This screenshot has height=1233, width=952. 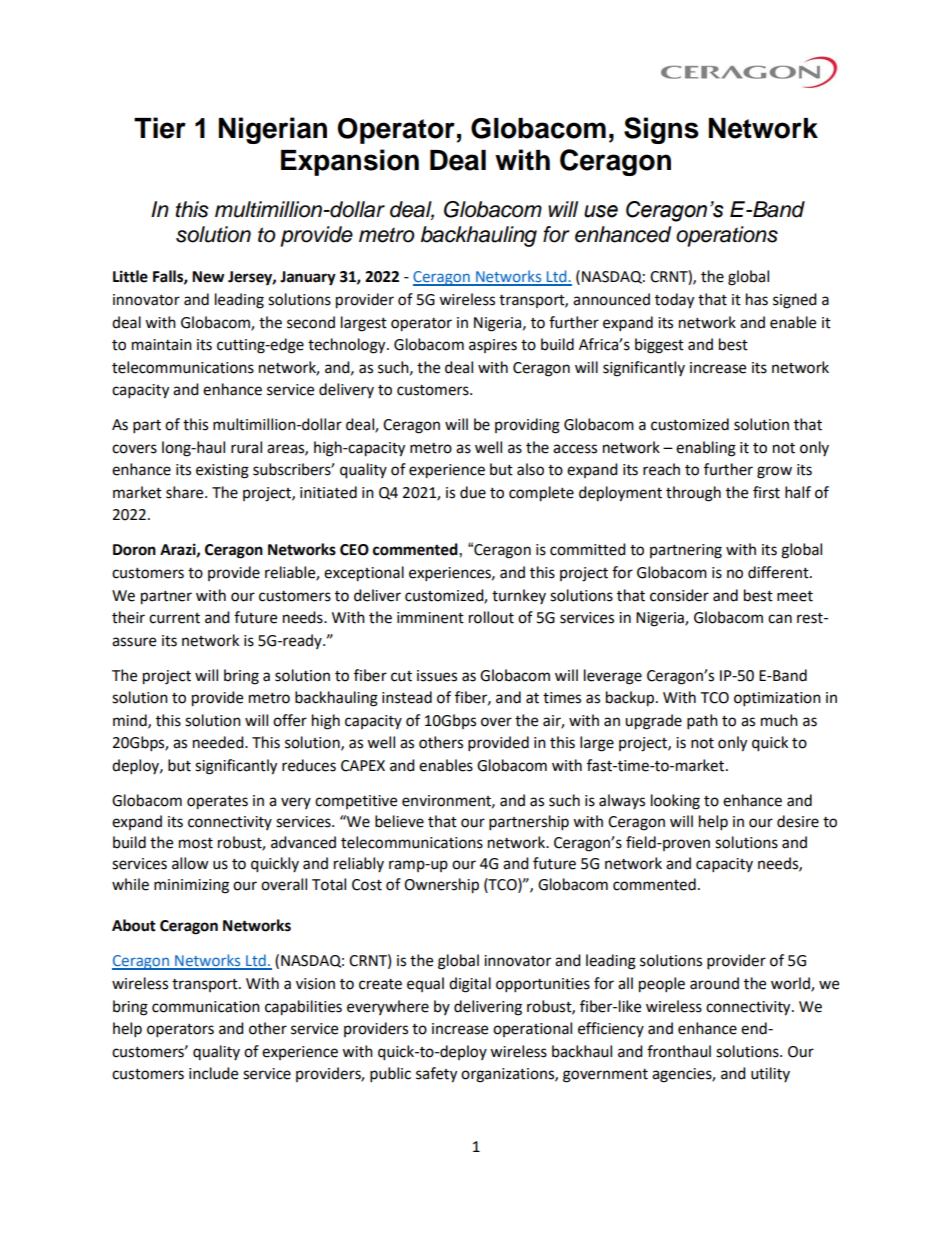 What do you see at coordinates (661, 130) in the screenshot?
I see `Signs` at bounding box center [661, 130].
